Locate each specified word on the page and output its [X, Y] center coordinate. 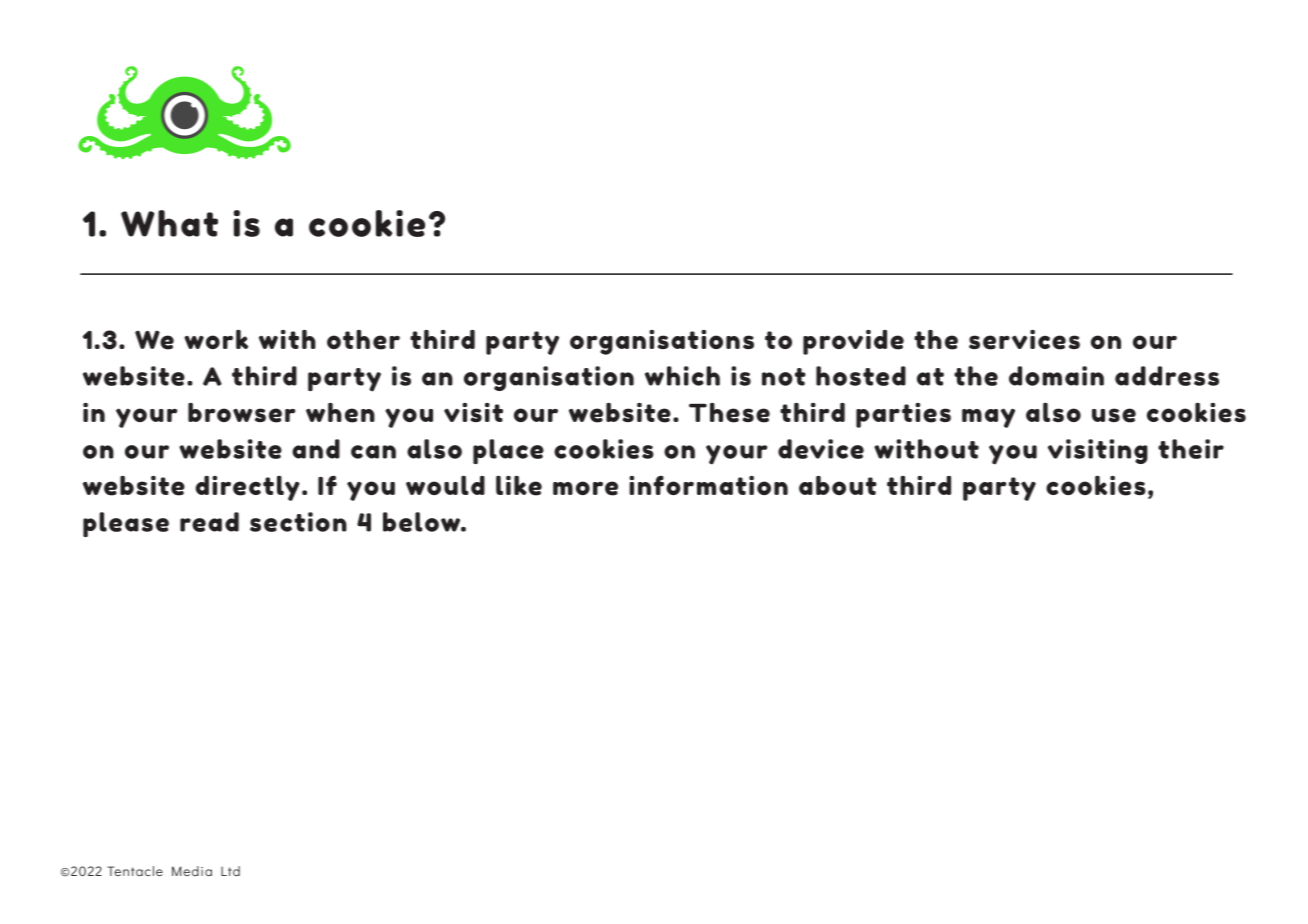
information [708, 485]
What [169, 223]
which [682, 376]
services [1024, 340]
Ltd [230, 871]
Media [192, 871]
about [838, 485]
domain [1056, 376]
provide [853, 342]
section [298, 522]
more [585, 488]
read [209, 522]
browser [241, 413]
